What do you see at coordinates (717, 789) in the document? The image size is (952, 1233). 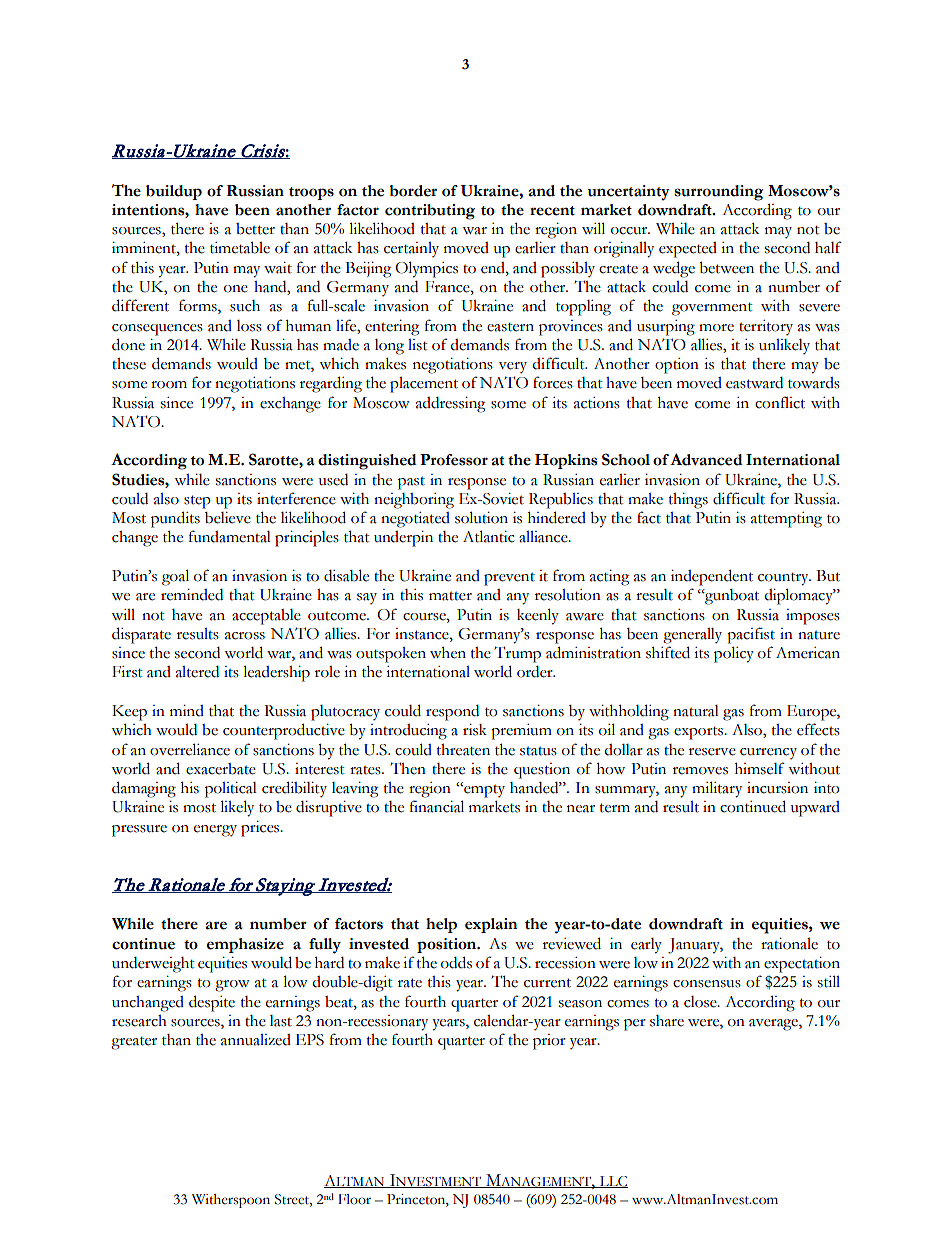 I see `military` at bounding box center [717, 789].
